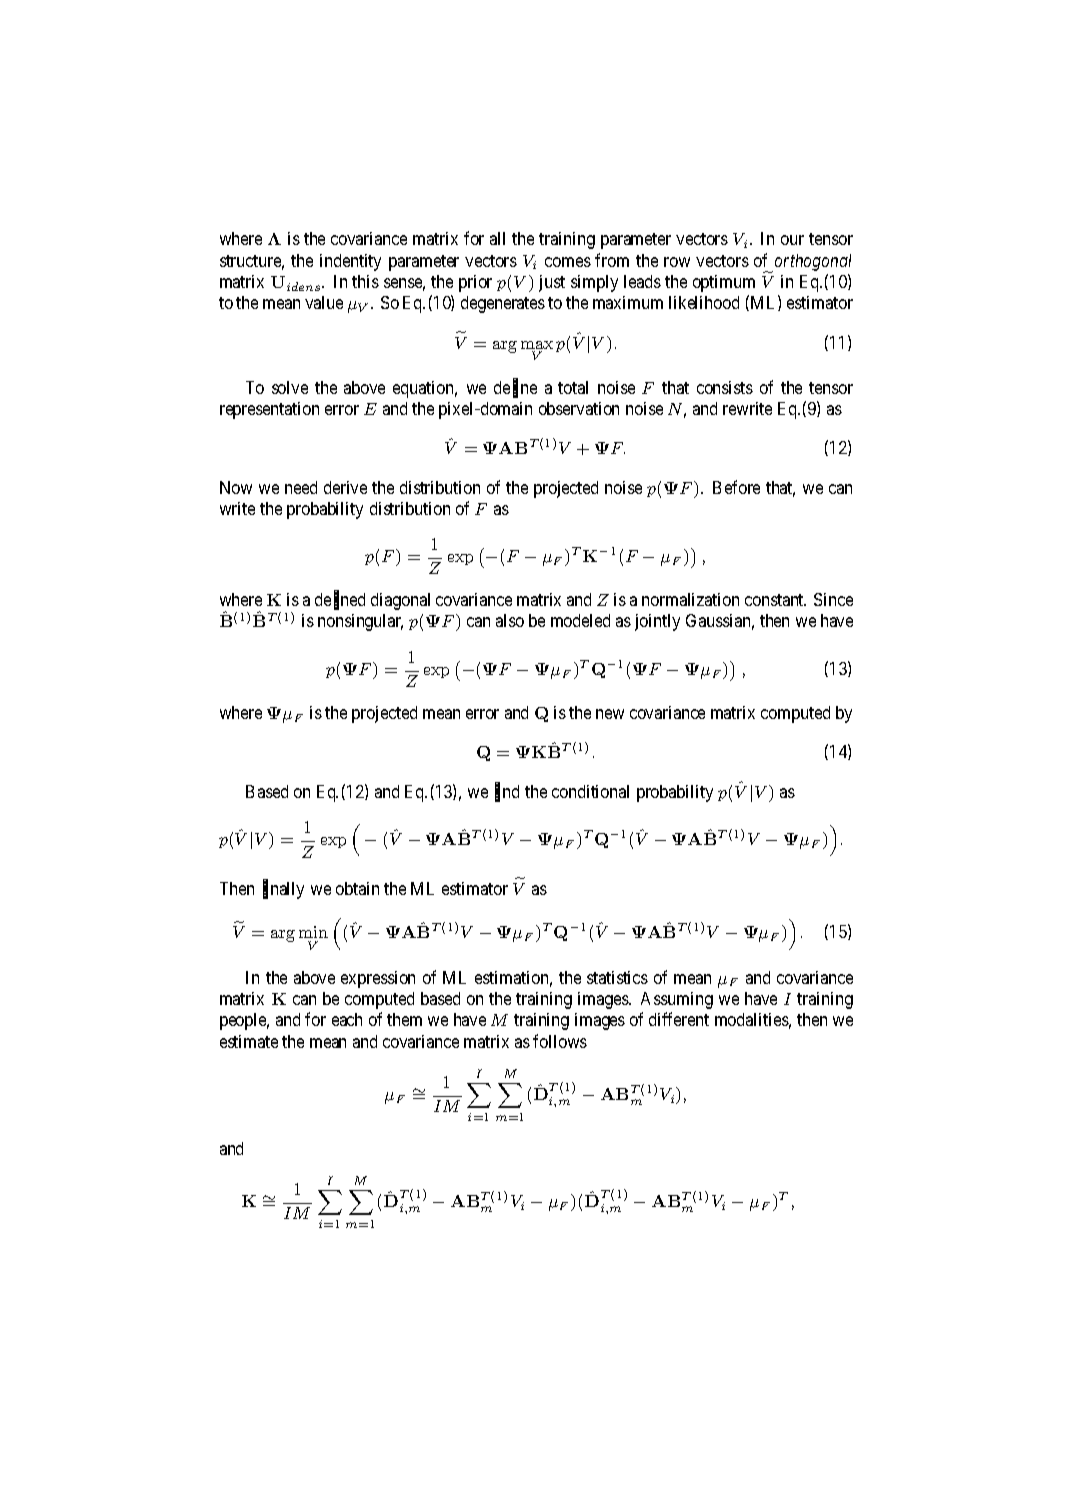 This screenshot has height=1507, width=1065. Describe the element at coordinates (283, 889) in the screenshot. I see `finally` at that location.
